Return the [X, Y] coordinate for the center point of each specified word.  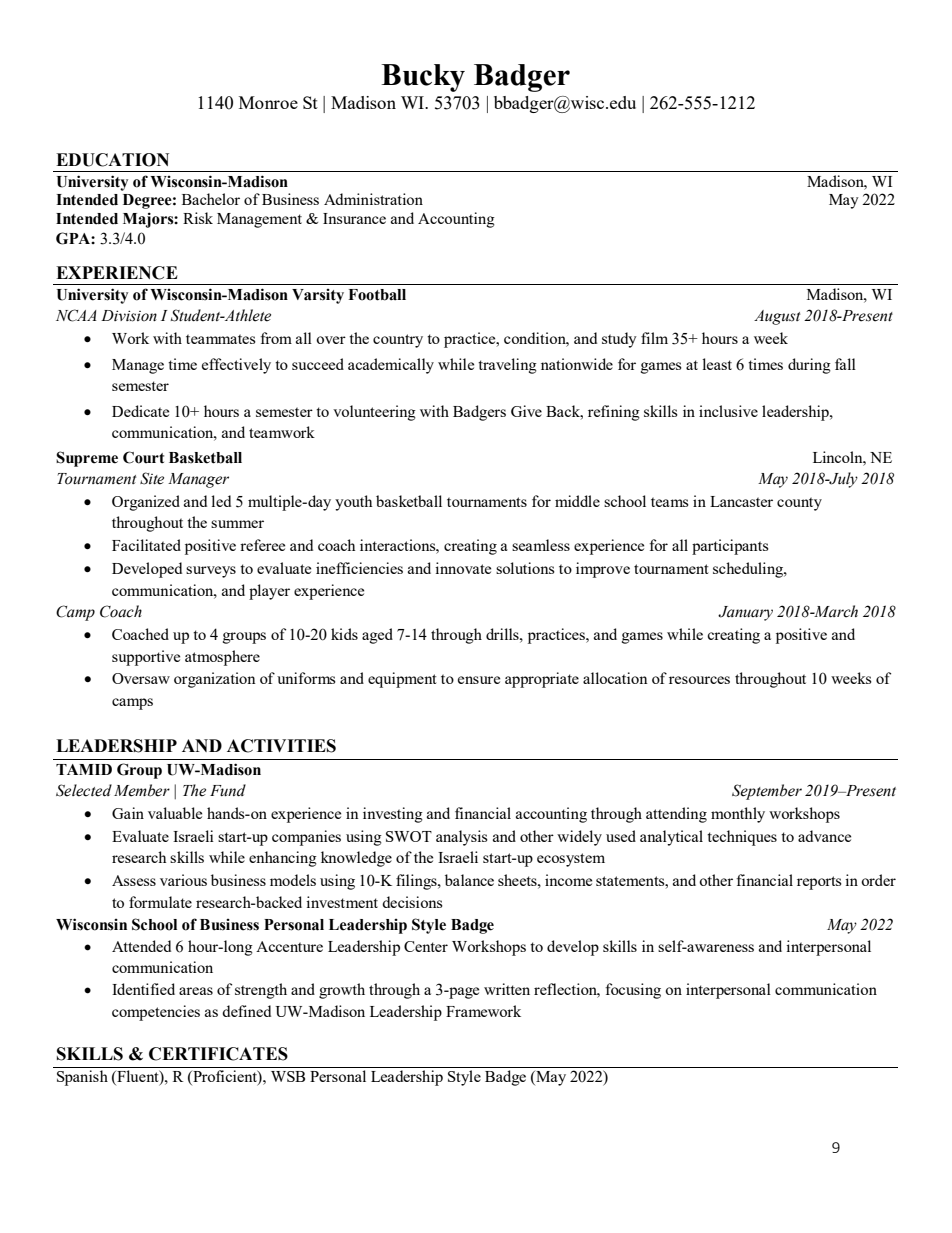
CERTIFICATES [218, 1054]
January [745, 613]
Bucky [423, 78]
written [507, 989]
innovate [463, 568]
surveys [211, 572]
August [777, 317]
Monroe [268, 102]
